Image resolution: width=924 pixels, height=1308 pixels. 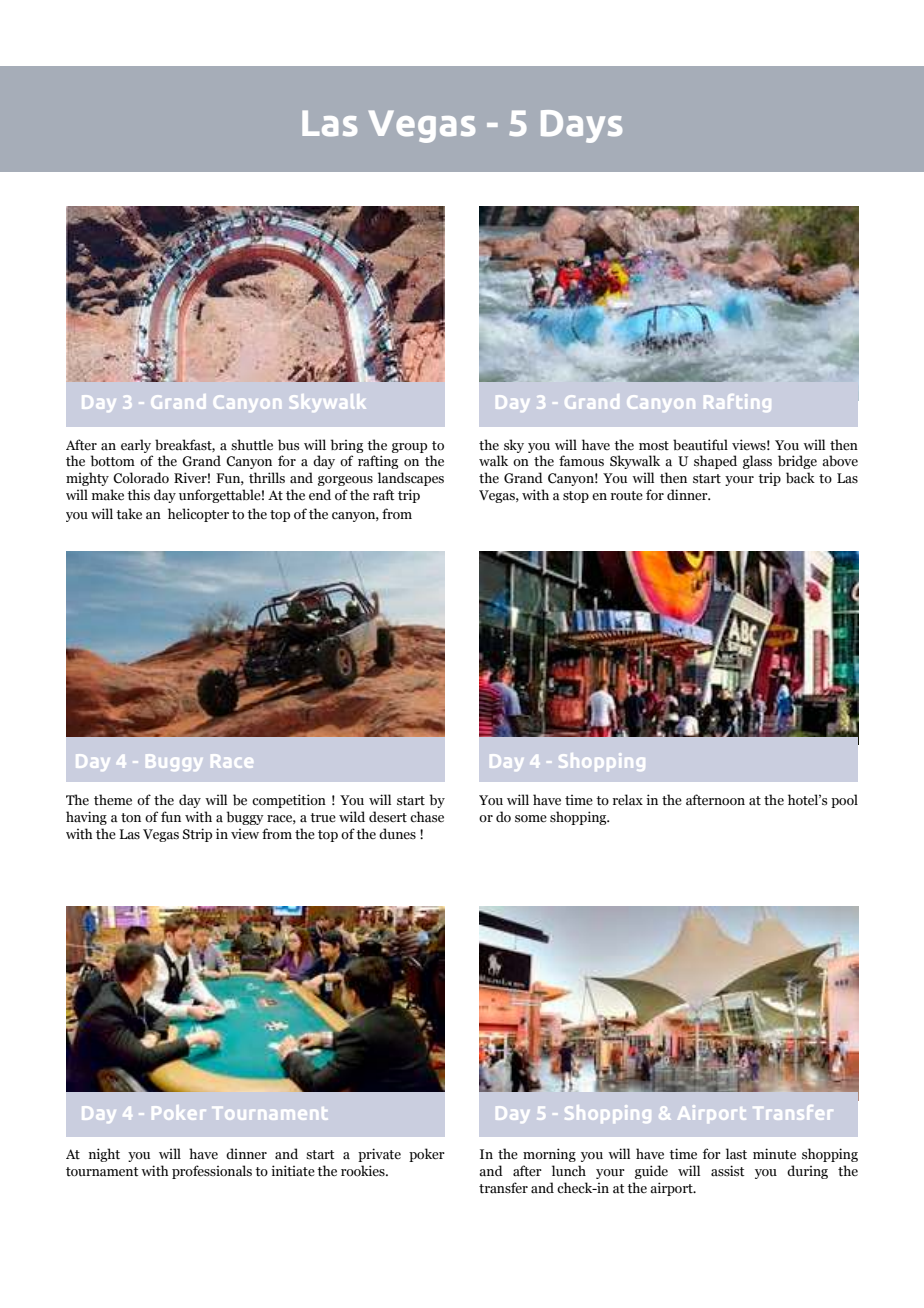 What do you see at coordinates (757, 462) in the image?
I see `glass` at bounding box center [757, 462].
